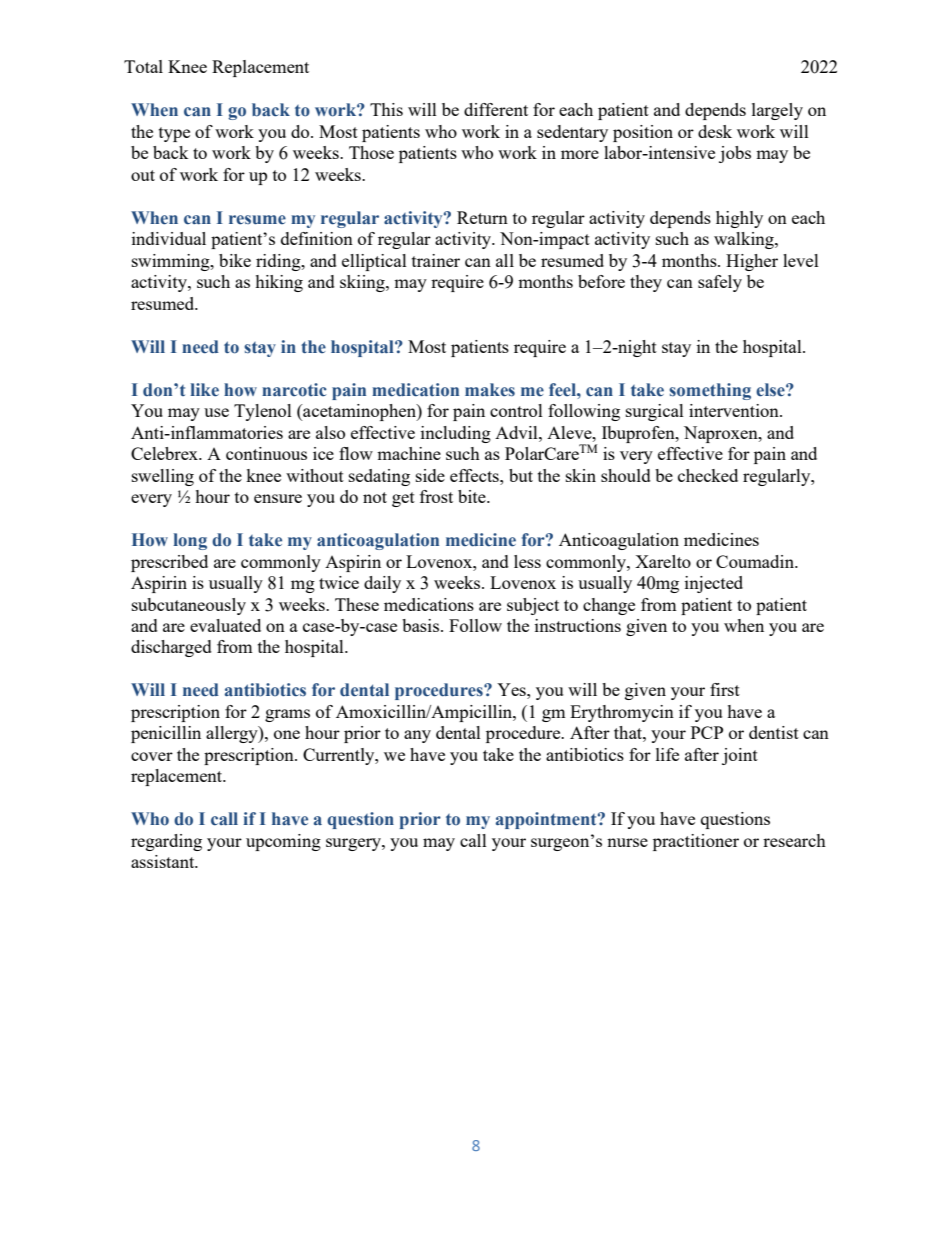 The image size is (952, 1233). Describe the element at coordinates (166, 842) in the screenshot. I see `regarding` at that location.
